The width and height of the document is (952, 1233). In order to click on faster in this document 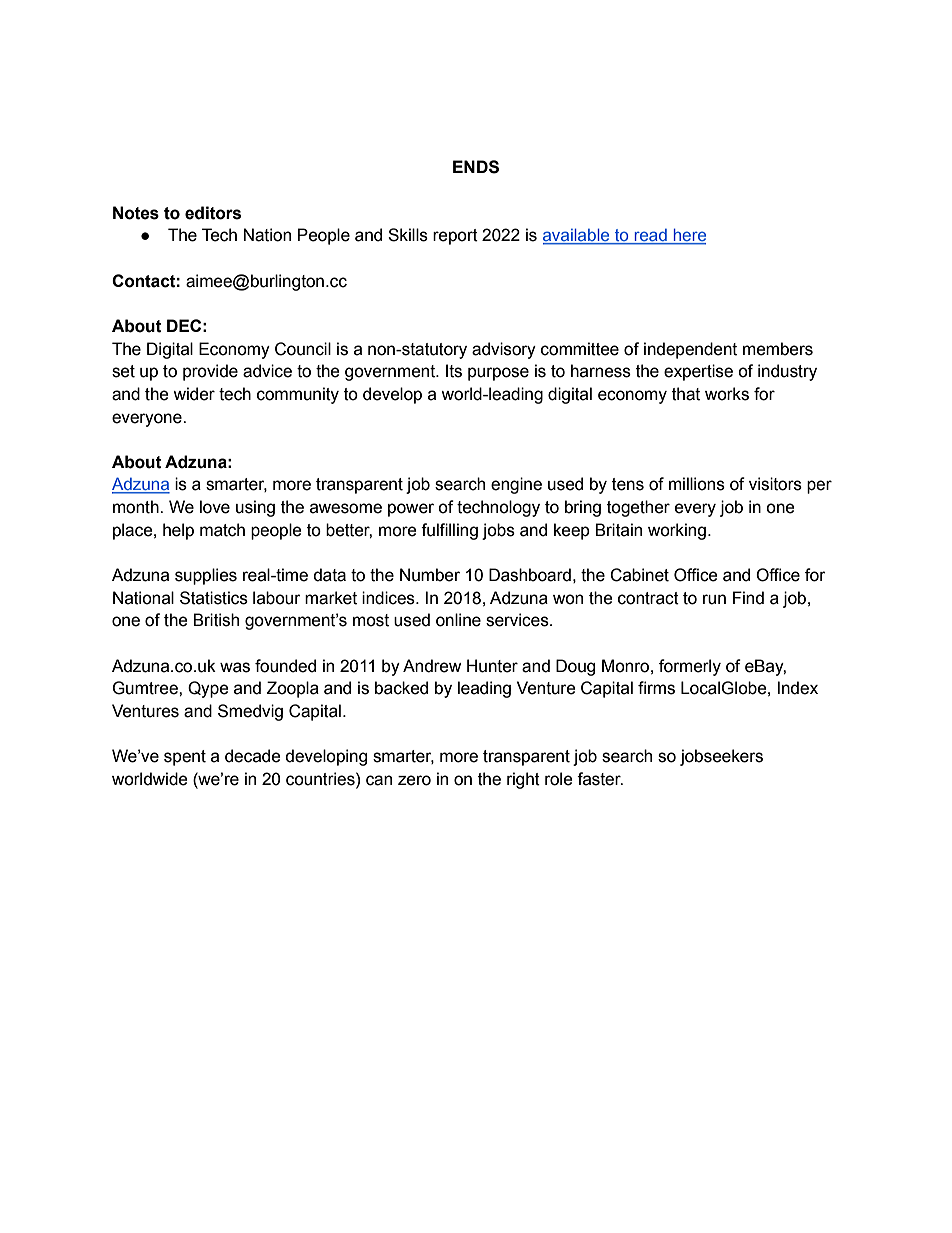, I will do `click(600, 779)`.
